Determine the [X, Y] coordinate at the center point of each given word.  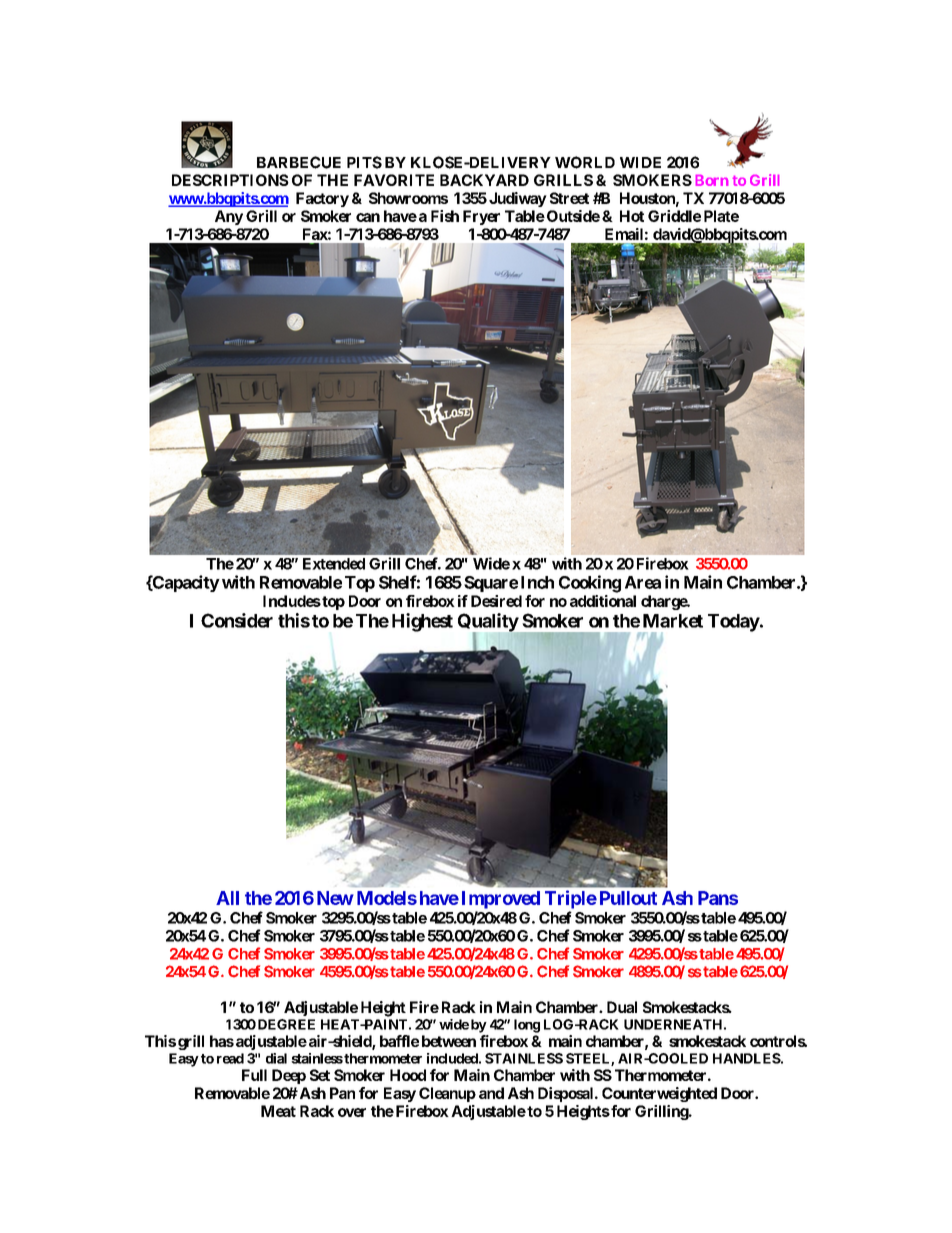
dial [276, 1058]
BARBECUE [299, 162]
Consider [237, 620]
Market [673, 621]
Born [712, 180]
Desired [496, 601]
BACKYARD [484, 180]
